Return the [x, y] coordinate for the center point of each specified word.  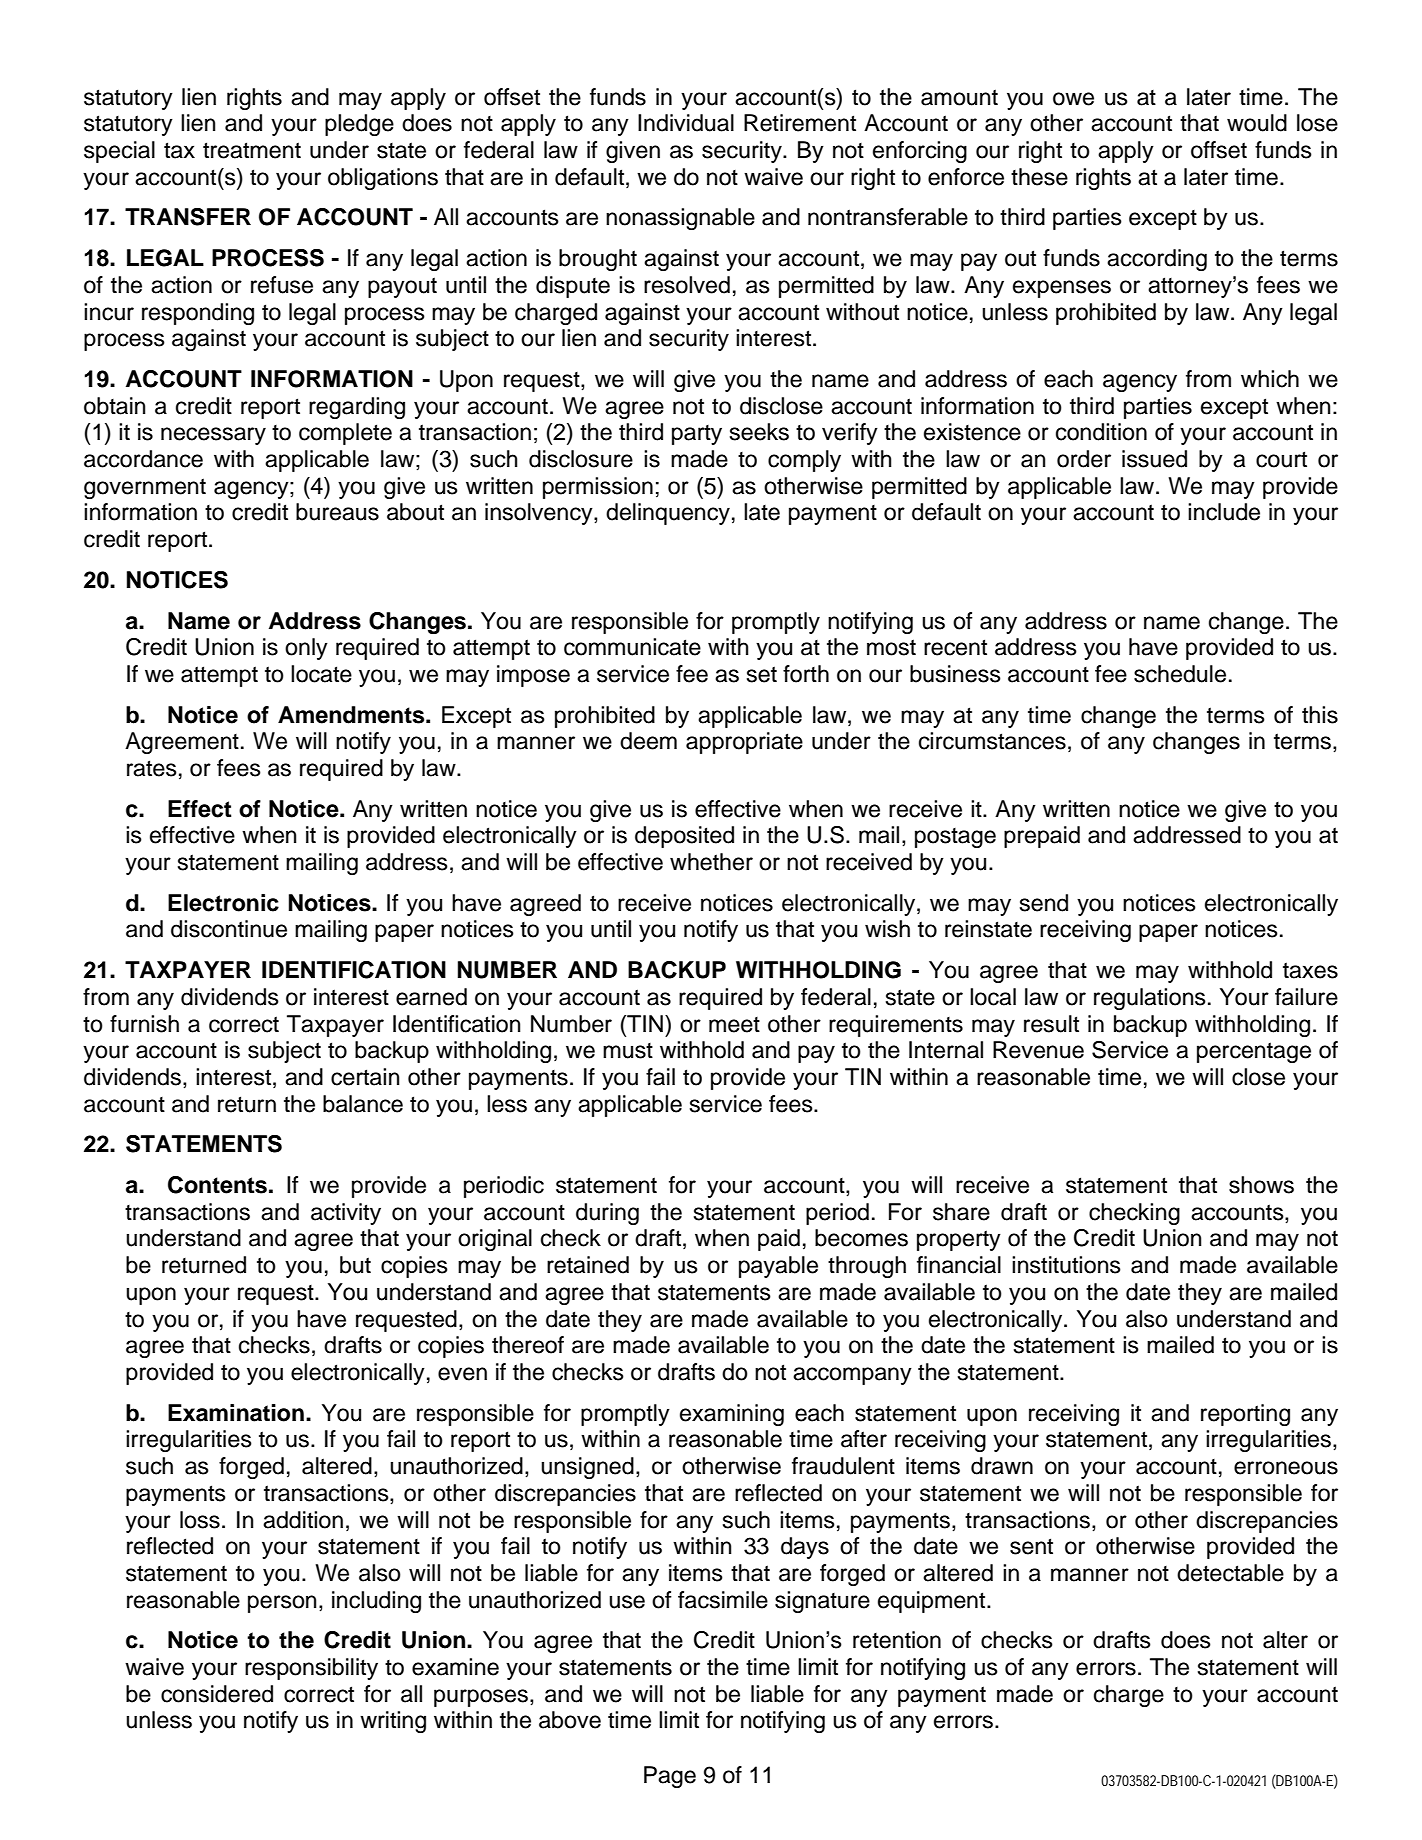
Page [670, 1777]
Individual [686, 123]
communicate [632, 647]
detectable [1230, 1573]
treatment [252, 150]
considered [217, 1694]
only [306, 649]
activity [346, 1214]
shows [1261, 1185]
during [607, 1214]
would [1257, 123]
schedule [1180, 674]
